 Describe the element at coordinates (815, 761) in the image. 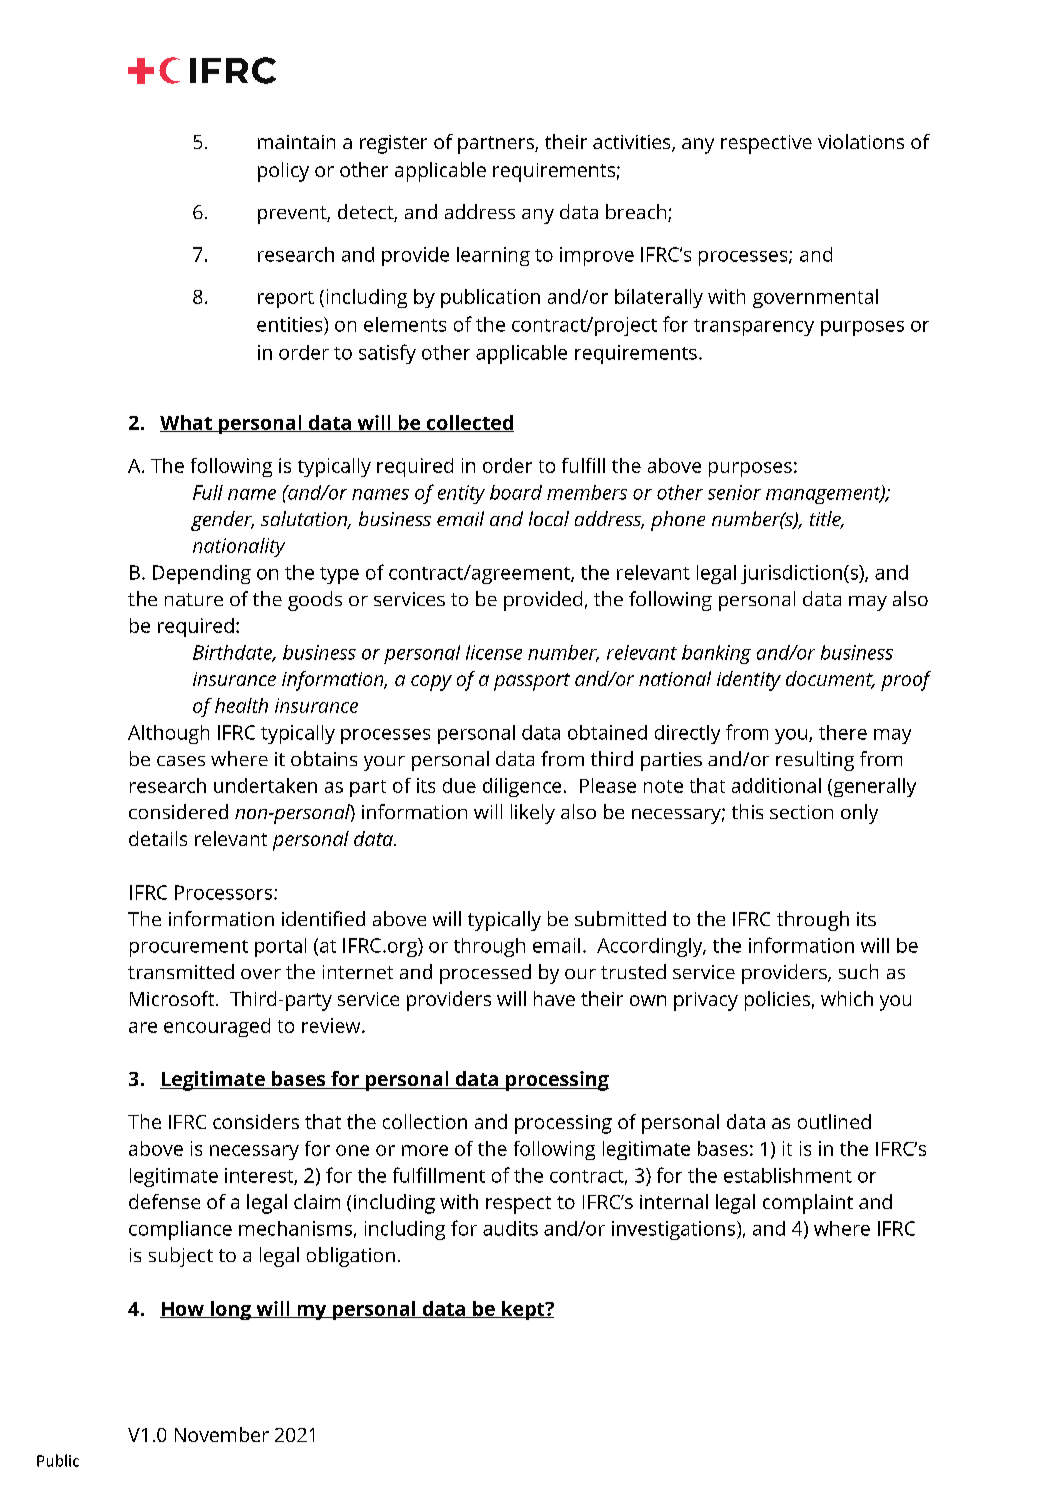

I see `resulting` at that location.
